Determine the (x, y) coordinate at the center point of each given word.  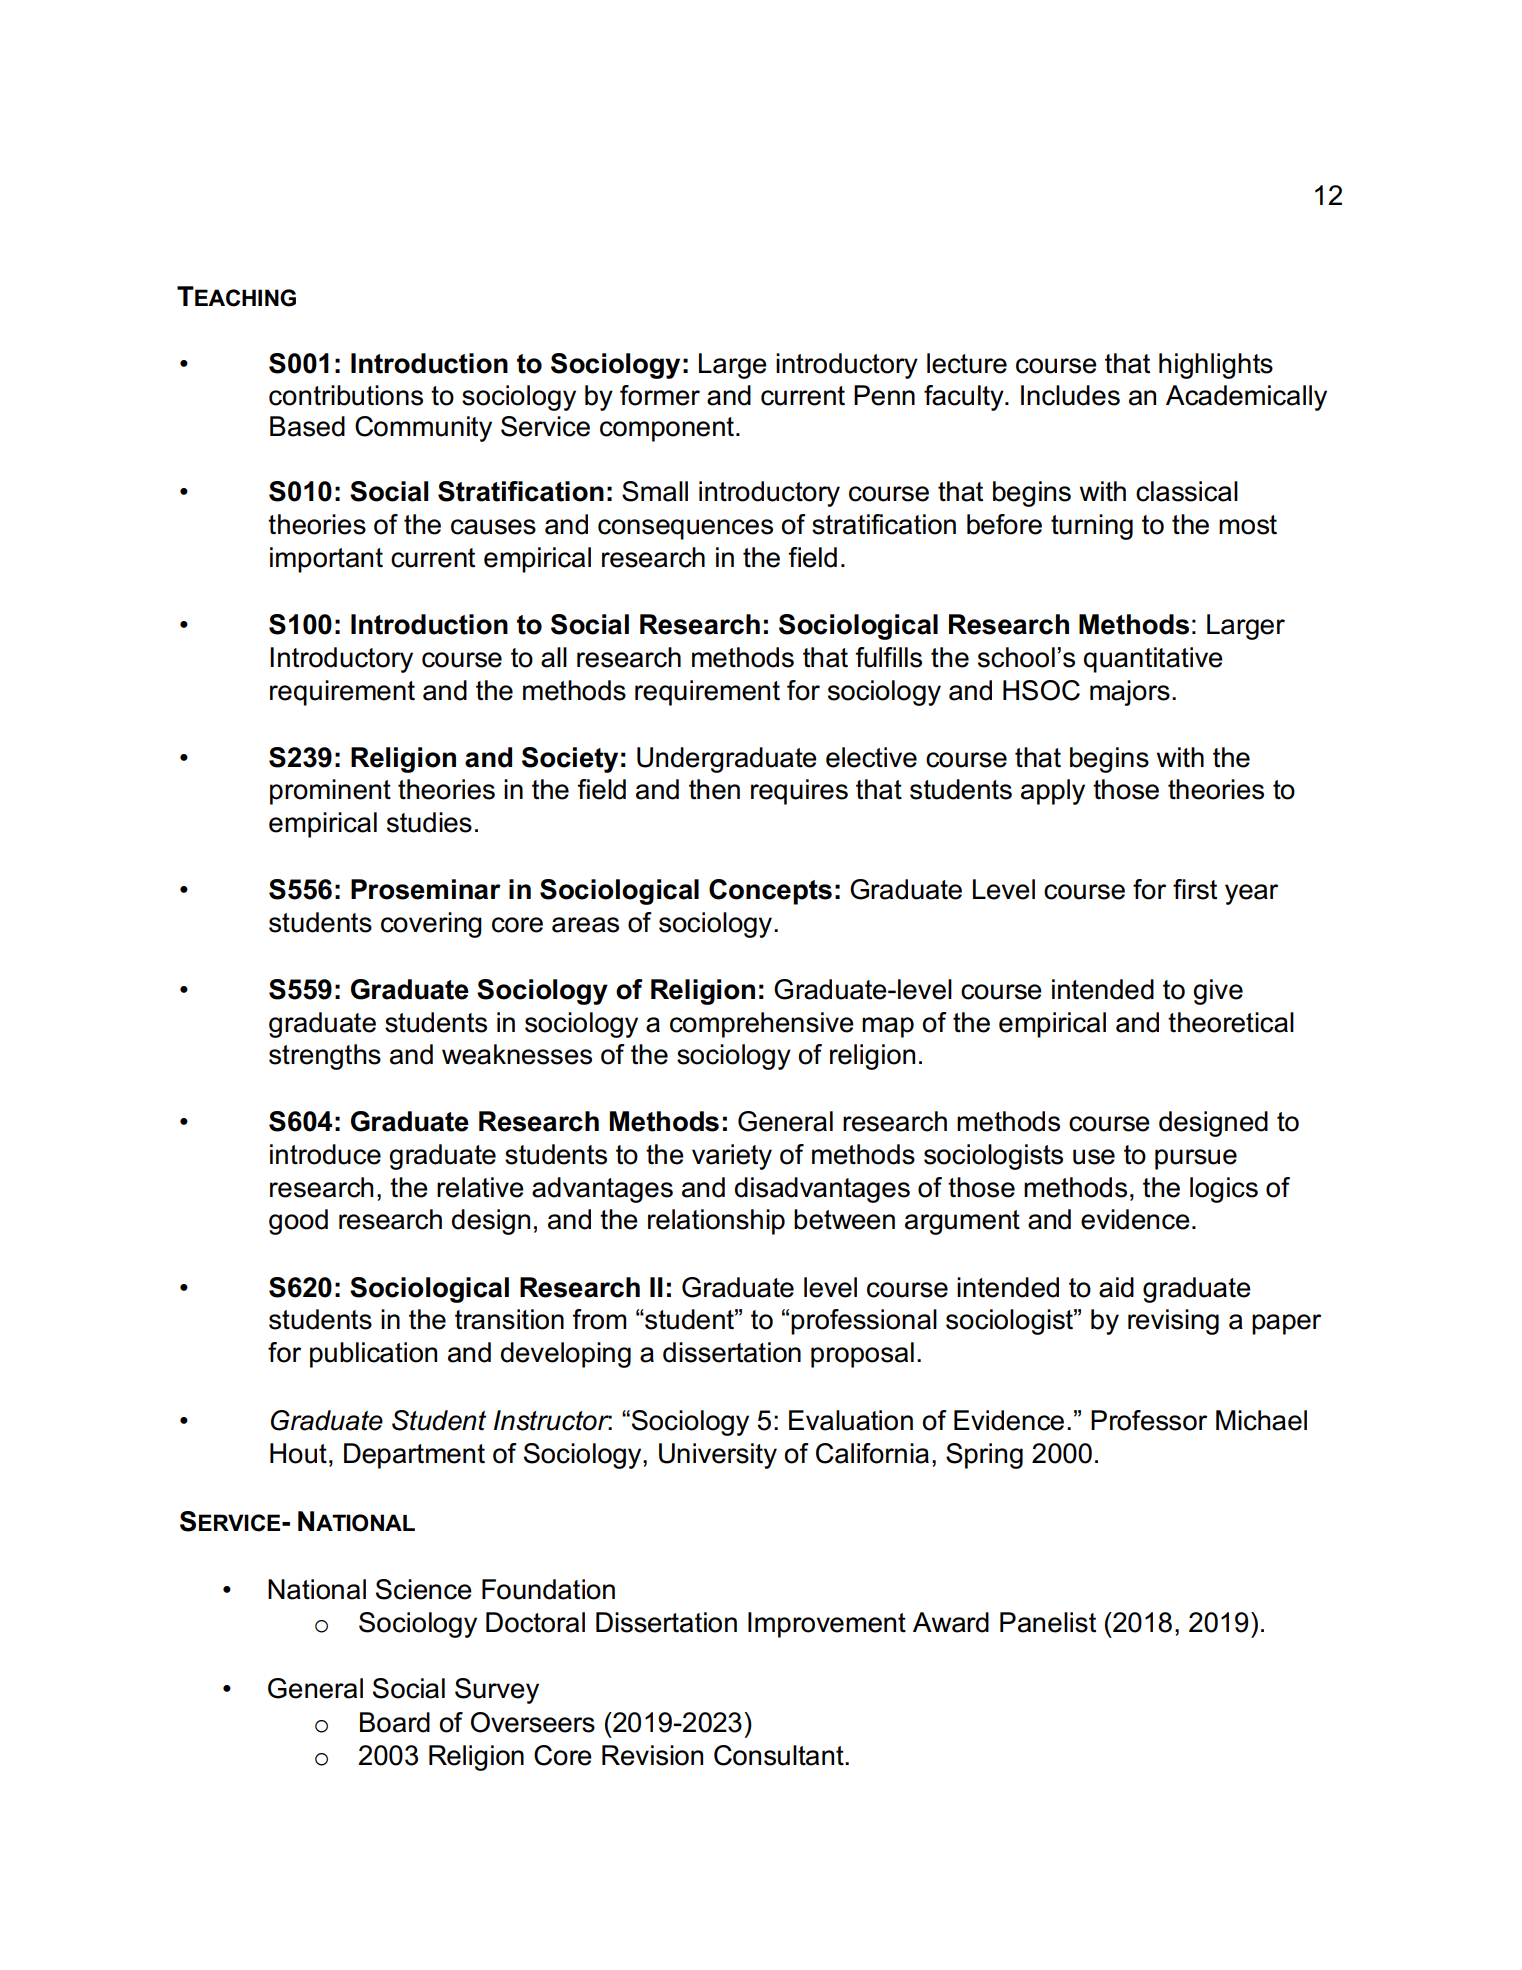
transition (509, 1319)
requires (799, 792)
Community (423, 429)
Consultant (780, 1755)
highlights (1216, 366)
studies (429, 822)
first (1195, 889)
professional (864, 1322)
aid (1116, 1287)
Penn (884, 395)
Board (395, 1722)
